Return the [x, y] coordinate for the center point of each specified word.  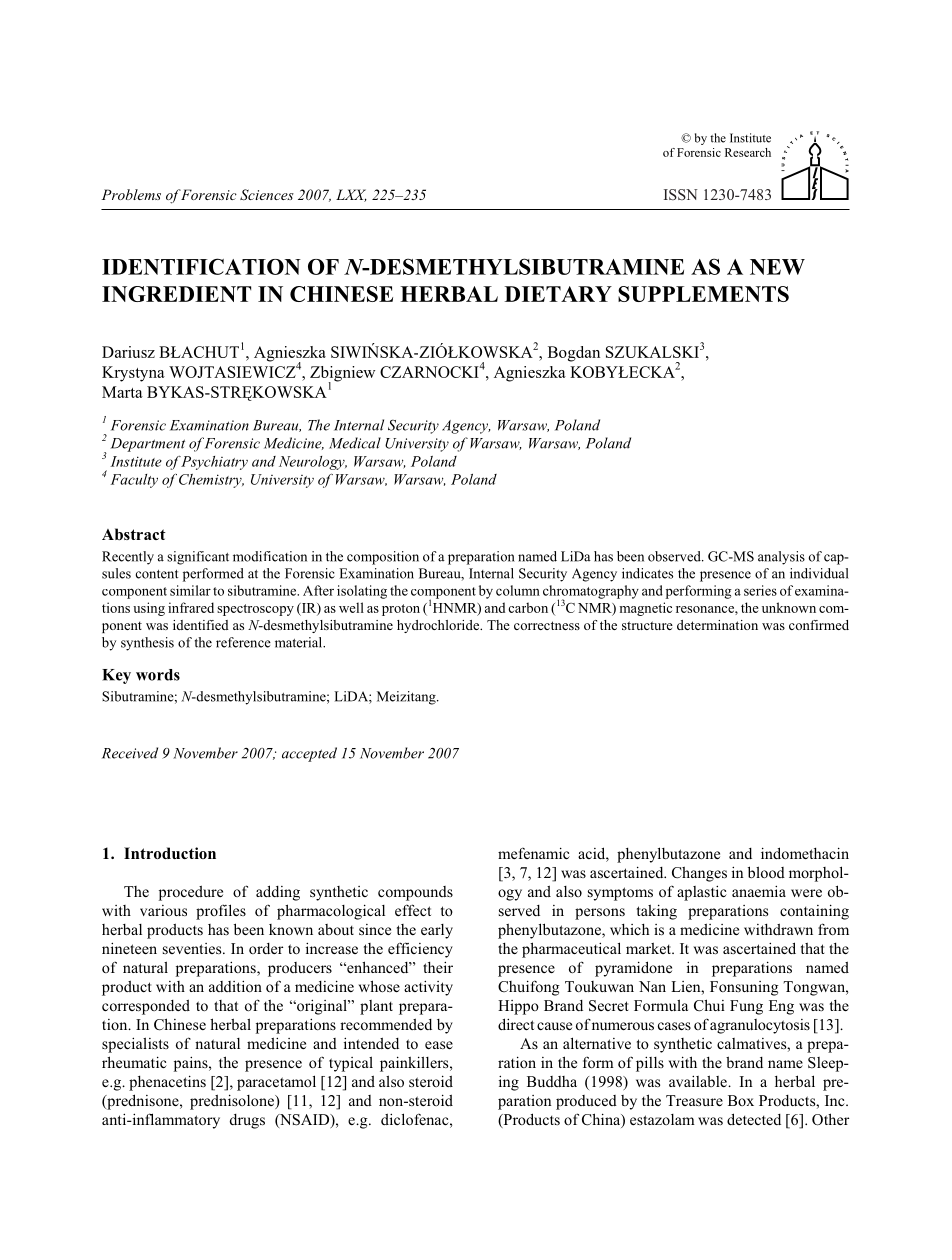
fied [217, 625]
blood [766, 872]
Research [748, 152]
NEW [777, 267]
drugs [247, 1121]
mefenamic [534, 853]
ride [469, 625]
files [232, 910]
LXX [351, 195]
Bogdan [574, 354]
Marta [122, 392]
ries [766, 590]
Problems [131, 194]
